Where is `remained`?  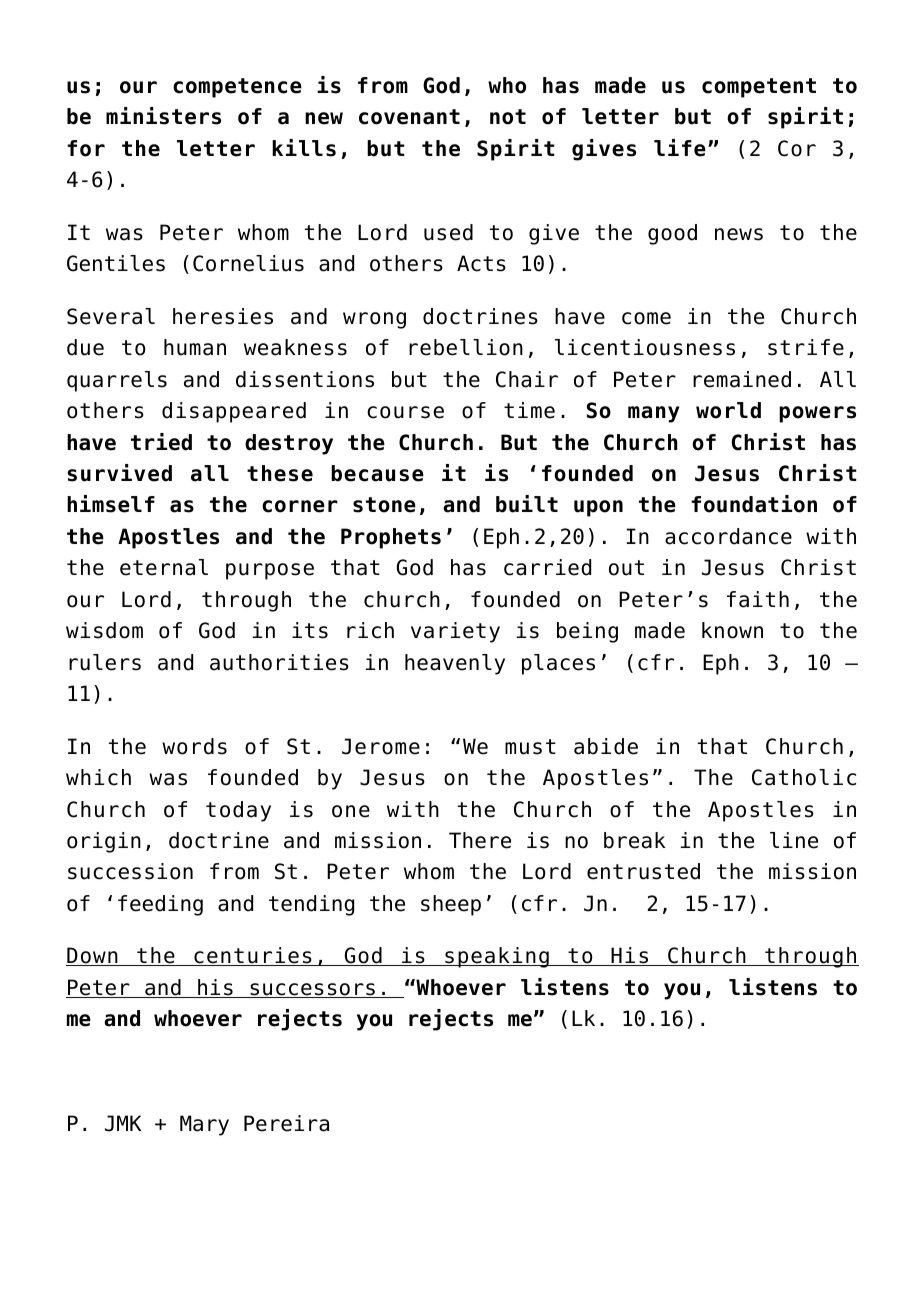 remained is located at coordinates (742, 379).
